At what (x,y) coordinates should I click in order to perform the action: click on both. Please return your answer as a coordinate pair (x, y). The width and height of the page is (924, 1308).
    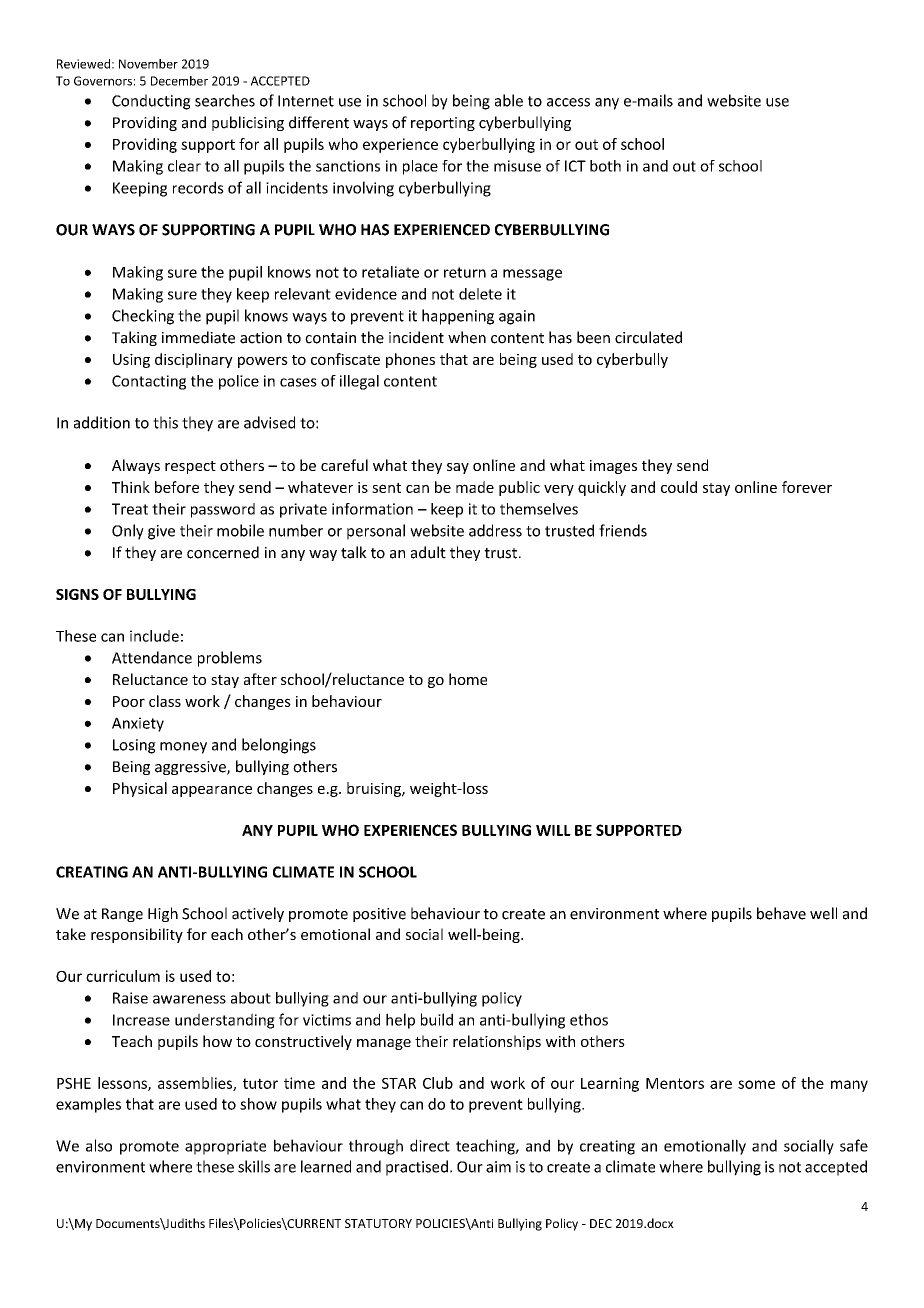
    Looking at the image, I should click on (605, 166).
